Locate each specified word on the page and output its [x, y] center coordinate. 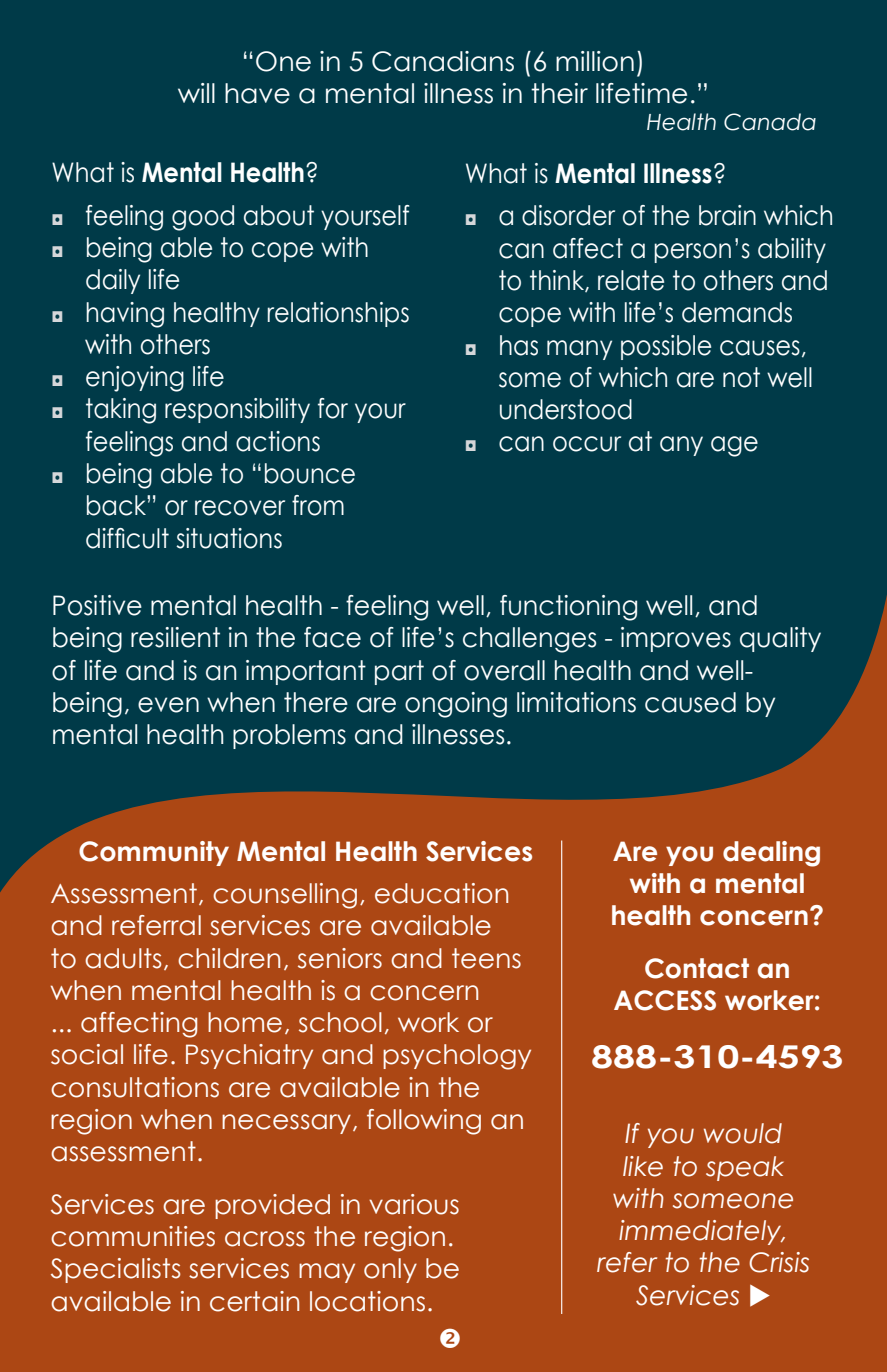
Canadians [443, 61]
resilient [175, 637]
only [390, 1270]
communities [133, 1236]
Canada [770, 122]
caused [690, 702]
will [196, 93]
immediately [701, 1232]
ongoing [456, 705]
